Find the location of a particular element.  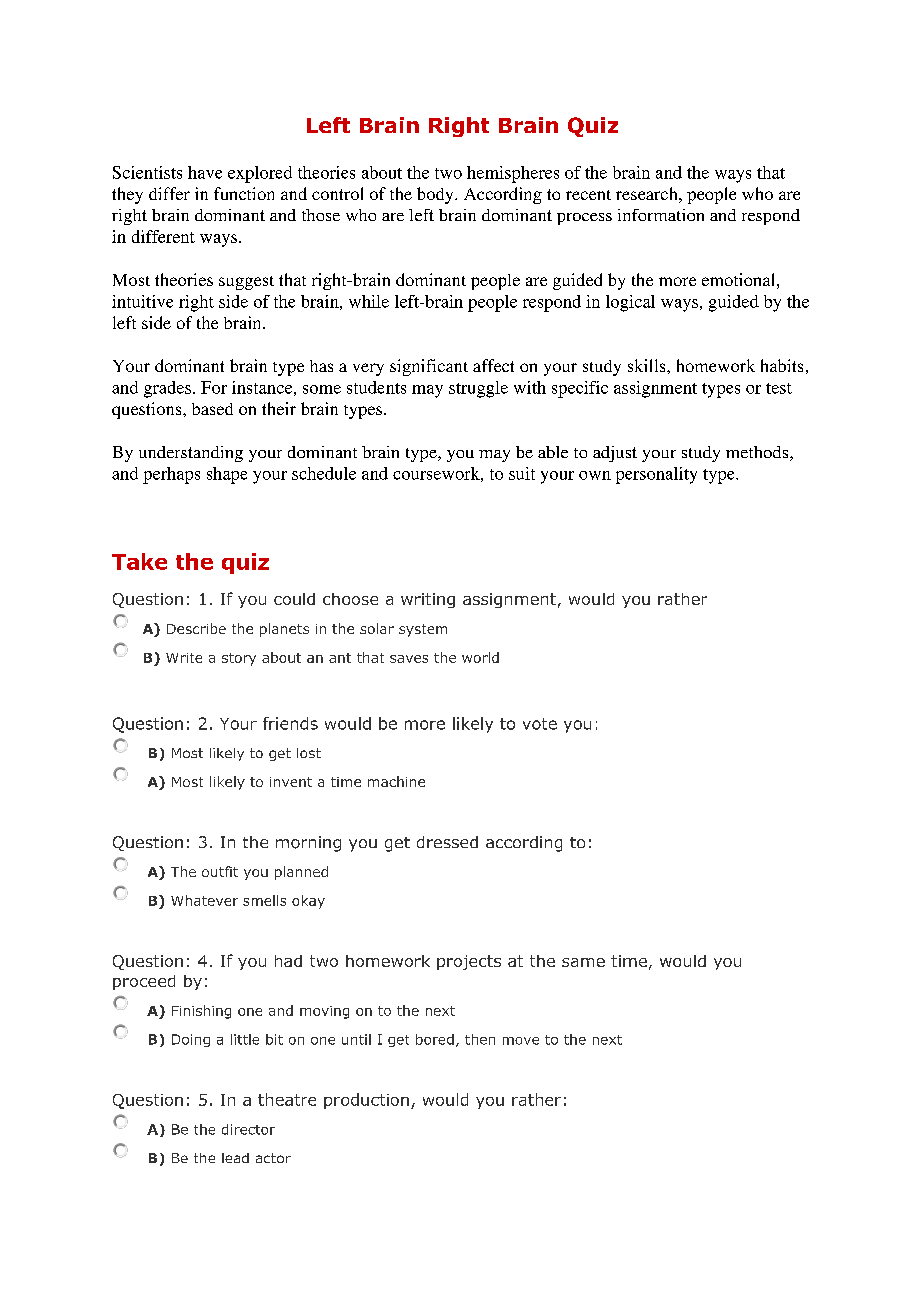

have is located at coordinates (205, 172).
